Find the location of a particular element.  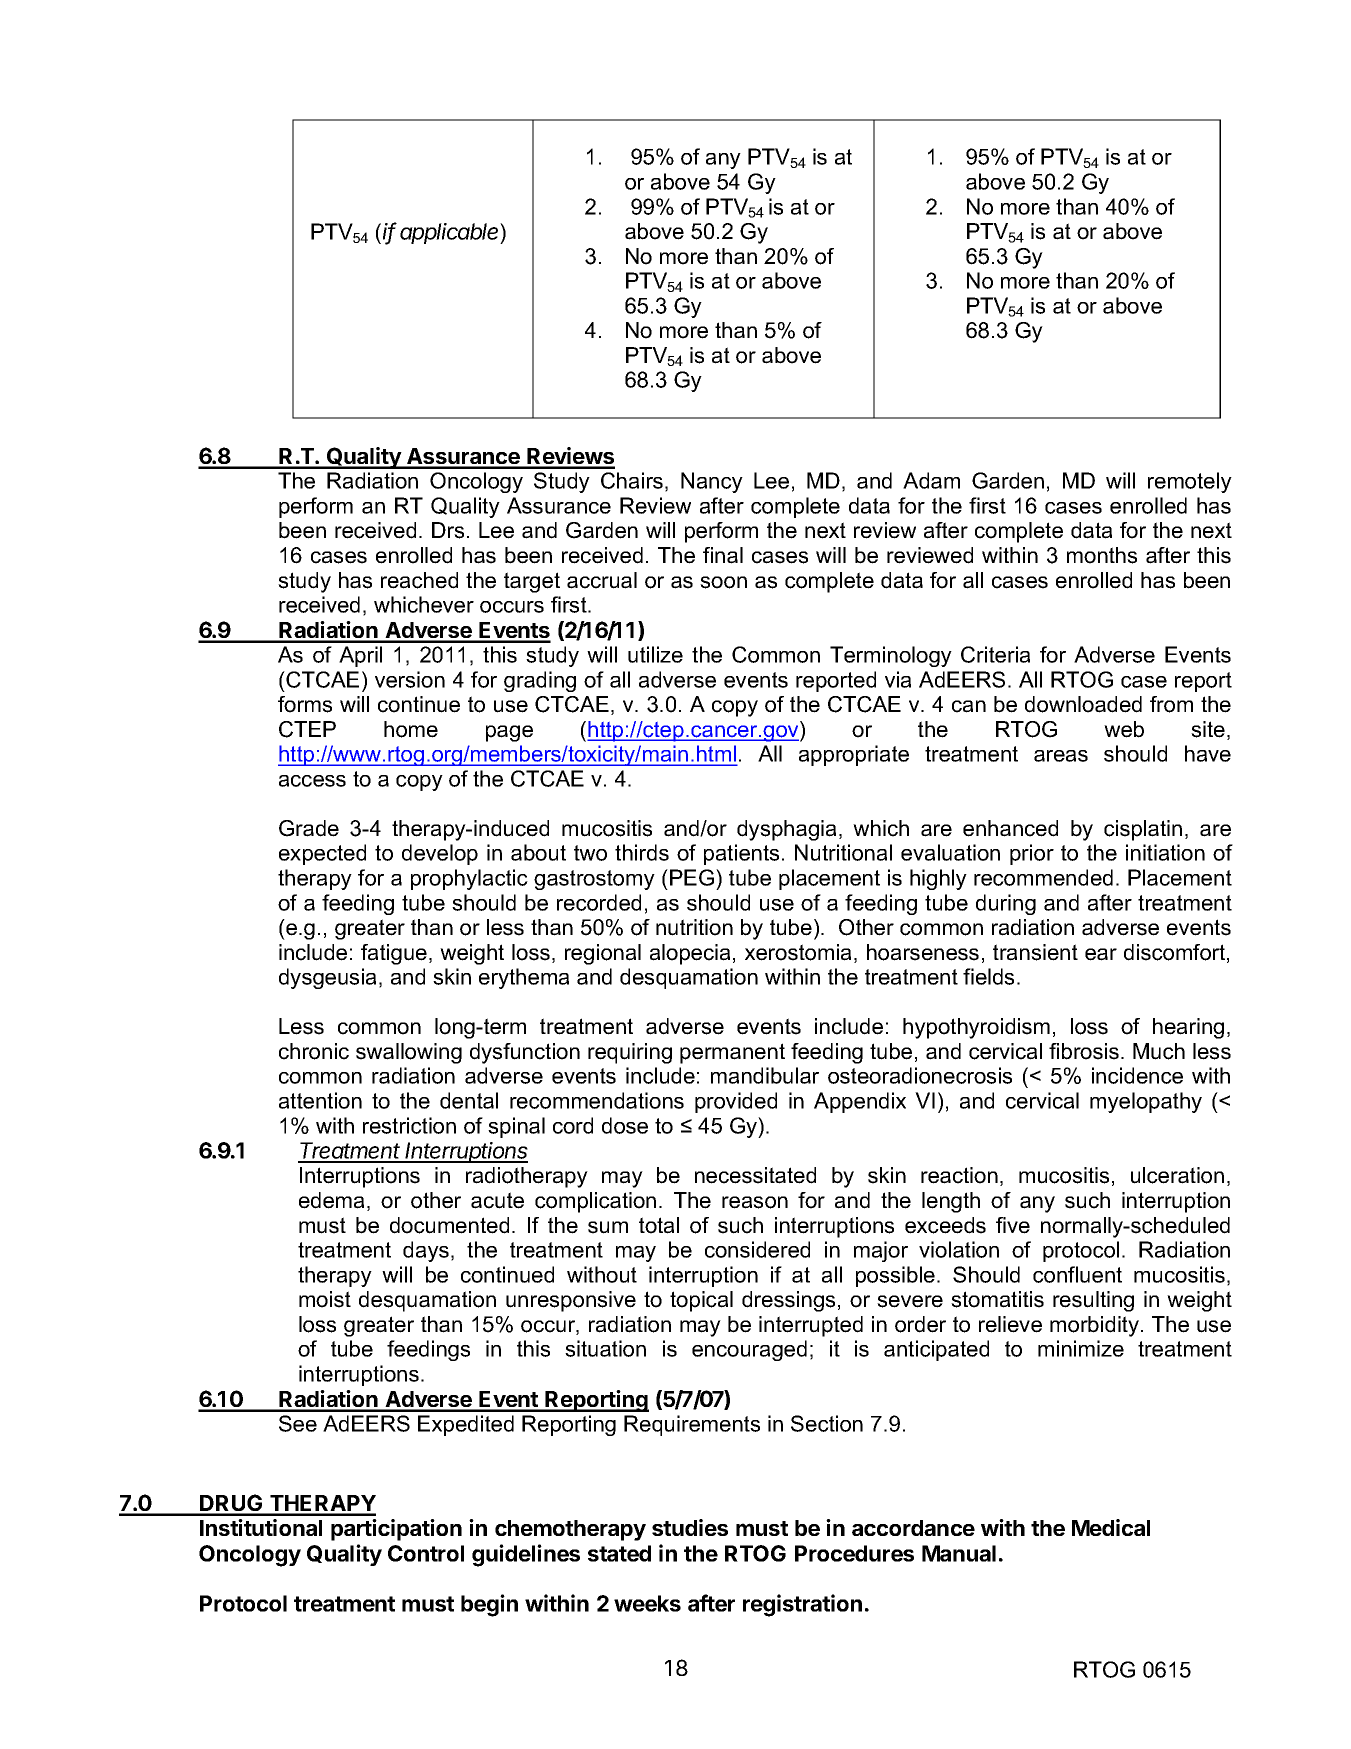

months is located at coordinates (1102, 555).
